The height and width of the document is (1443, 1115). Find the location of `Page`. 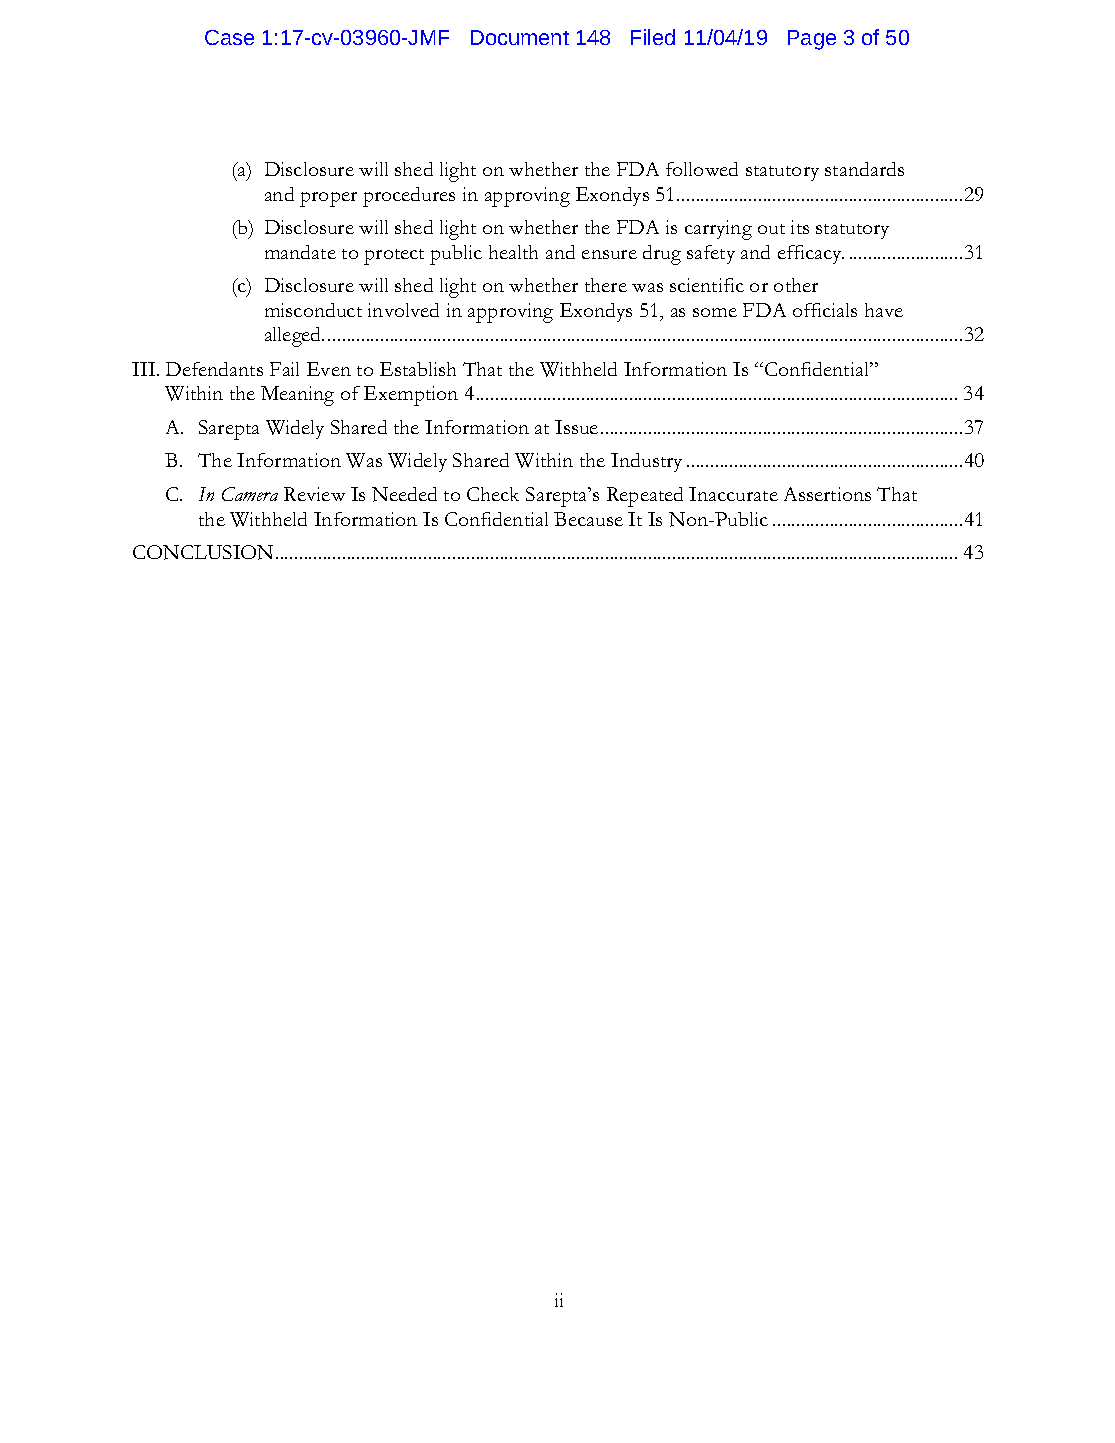

Page is located at coordinates (812, 40).
